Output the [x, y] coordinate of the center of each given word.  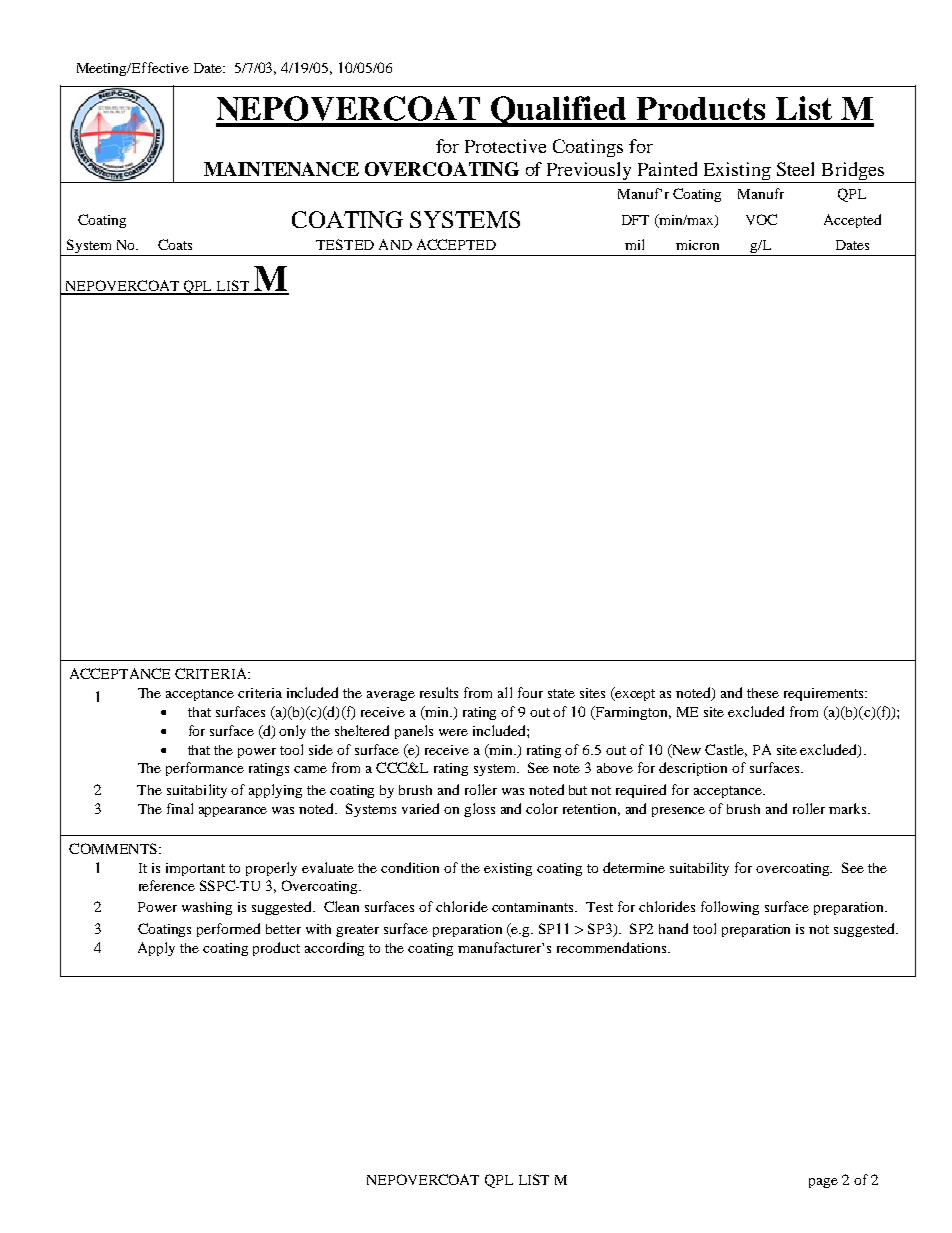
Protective [505, 146]
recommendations [613, 947]
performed [228, 930]
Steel [795, 169]
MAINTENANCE [281, 169]
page [823, 1183]
